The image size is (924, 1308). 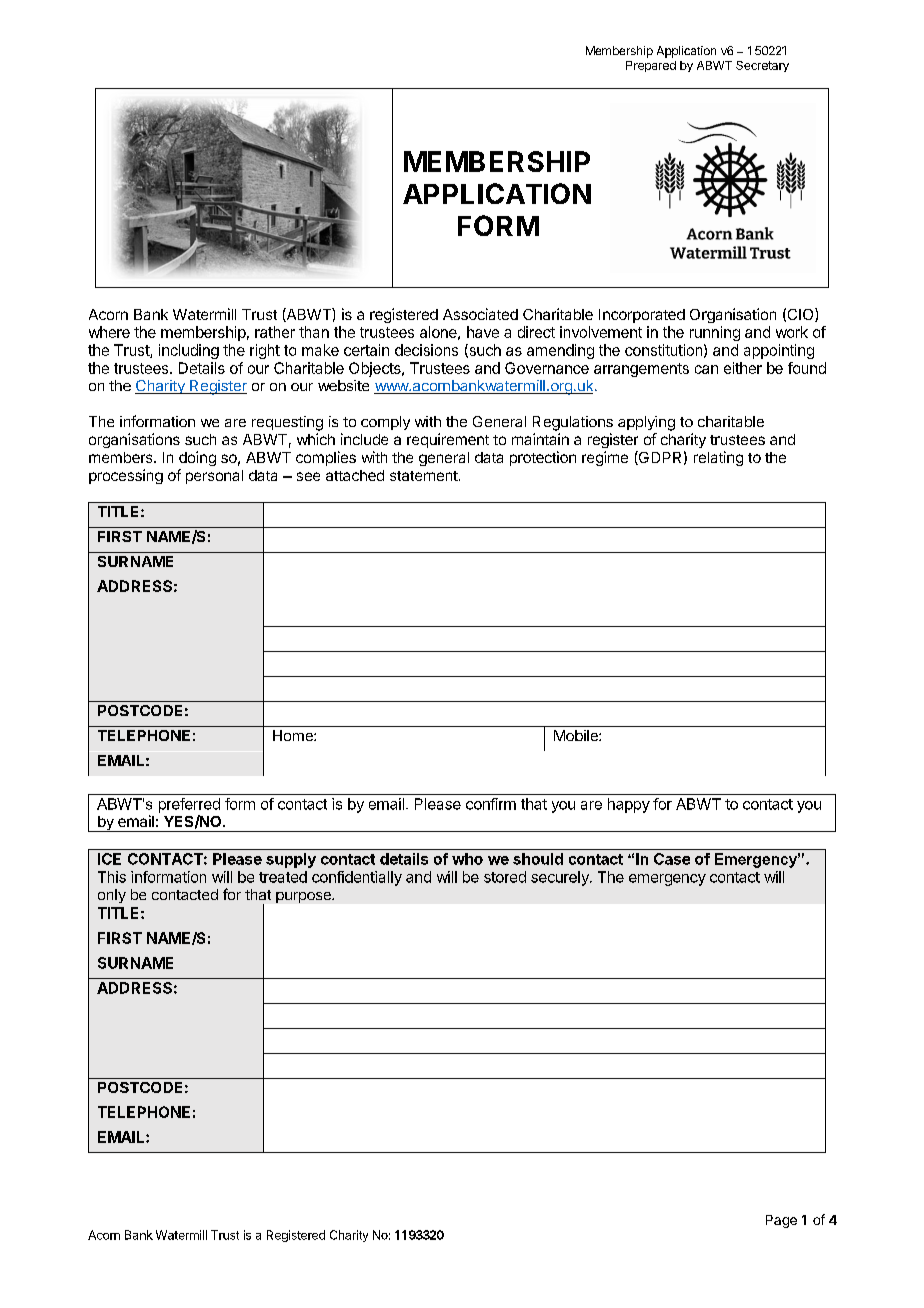 What do you see at coordinates (781, 1221) in the screenshot?
I see `Page` at bounding box center [781, 1221].
